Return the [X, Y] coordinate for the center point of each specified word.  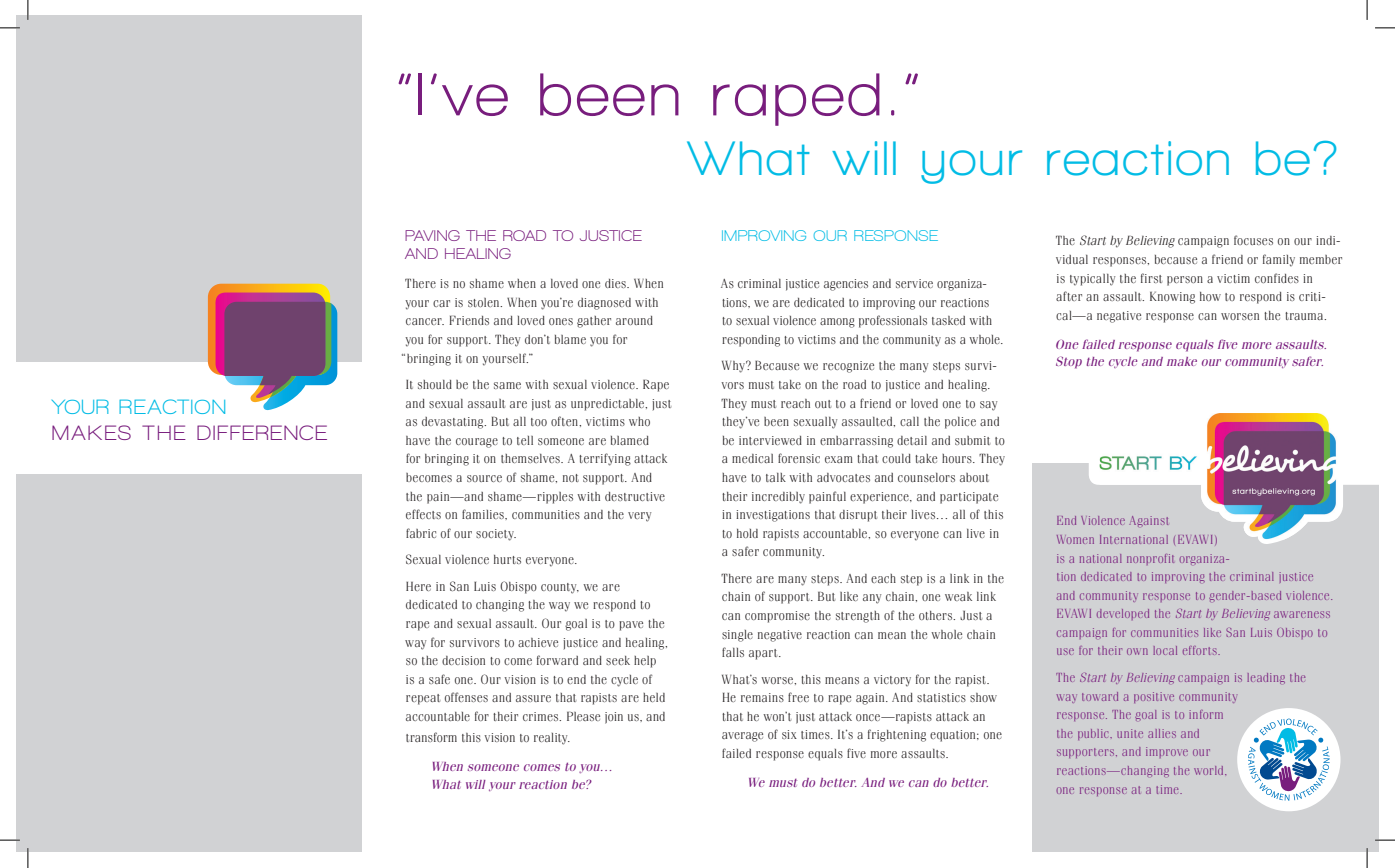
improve [1167, 752]
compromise [777, 617]
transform [431, 737]
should [435, 384]
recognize [848, 367]
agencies [846, 285]
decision [463, 660]
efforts [1201, 650]
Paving [432, 235]
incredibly [778, 498]
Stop [1069, 362]
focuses [1253, 240]
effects [423, 514]
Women [1075, 539]
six [789, 734]
